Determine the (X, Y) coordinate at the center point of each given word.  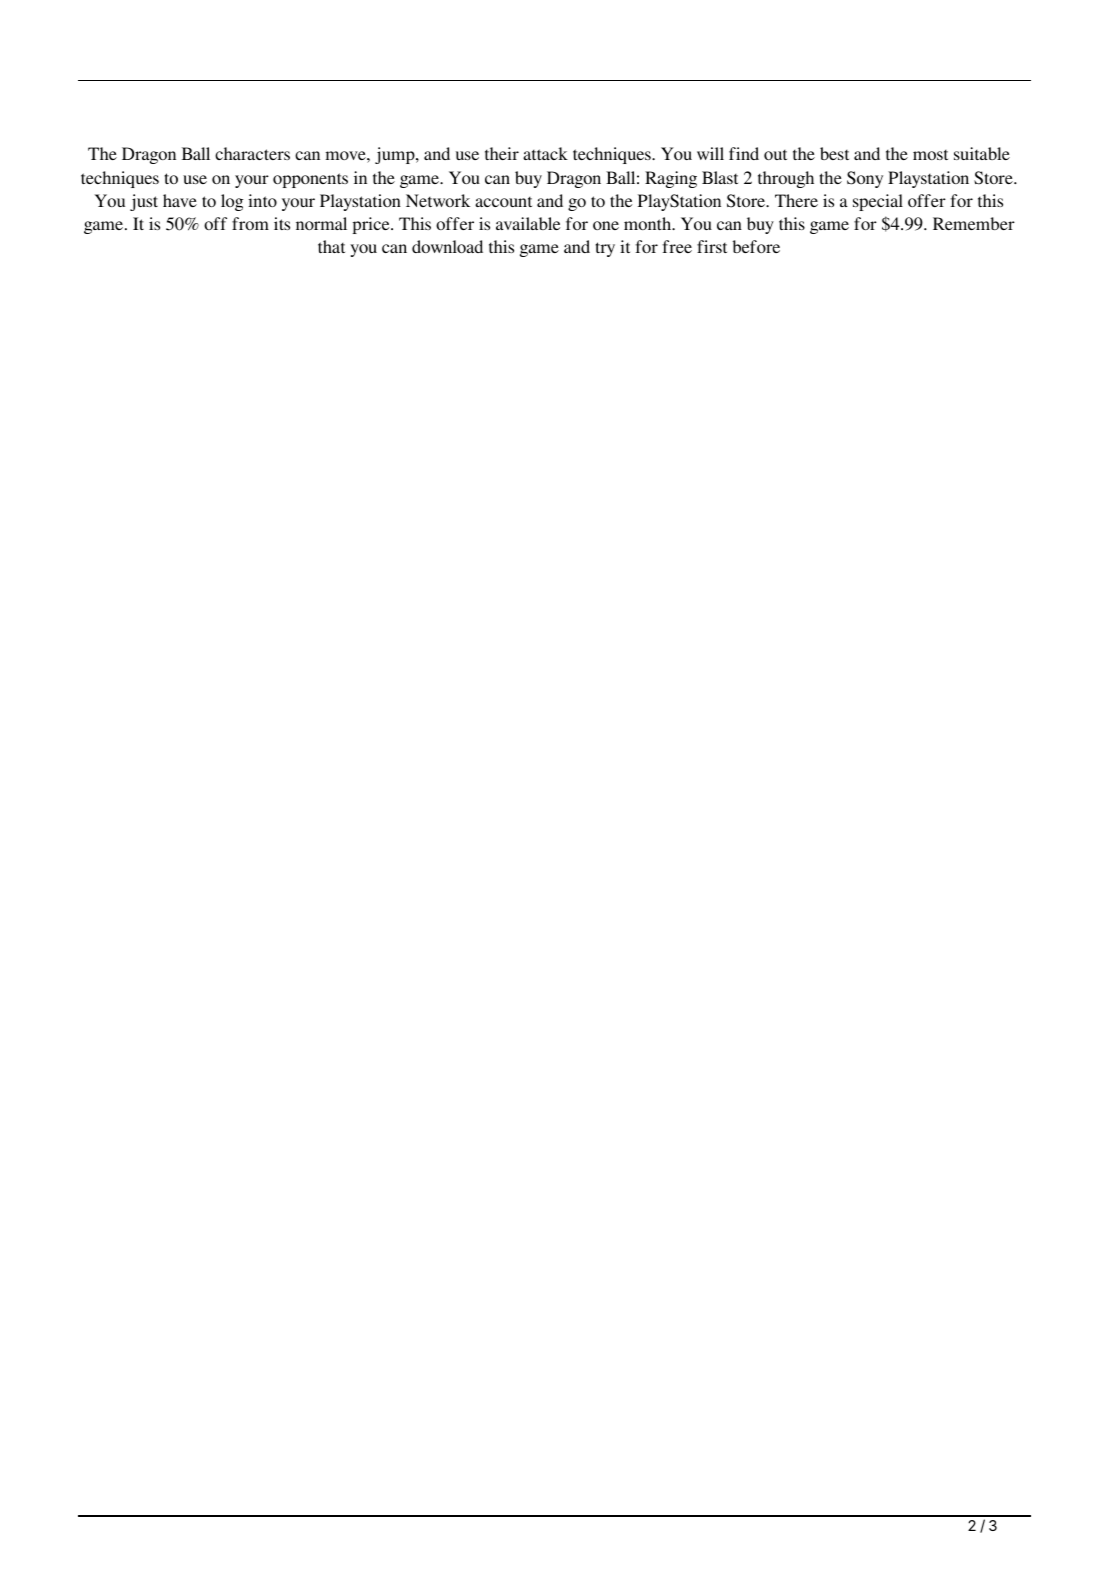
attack (545, 153)
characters (252, 153)
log (232, 202)
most (930, 155)
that (331, 246)
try (605, 249)
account (503, 202)
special (878, 202)
